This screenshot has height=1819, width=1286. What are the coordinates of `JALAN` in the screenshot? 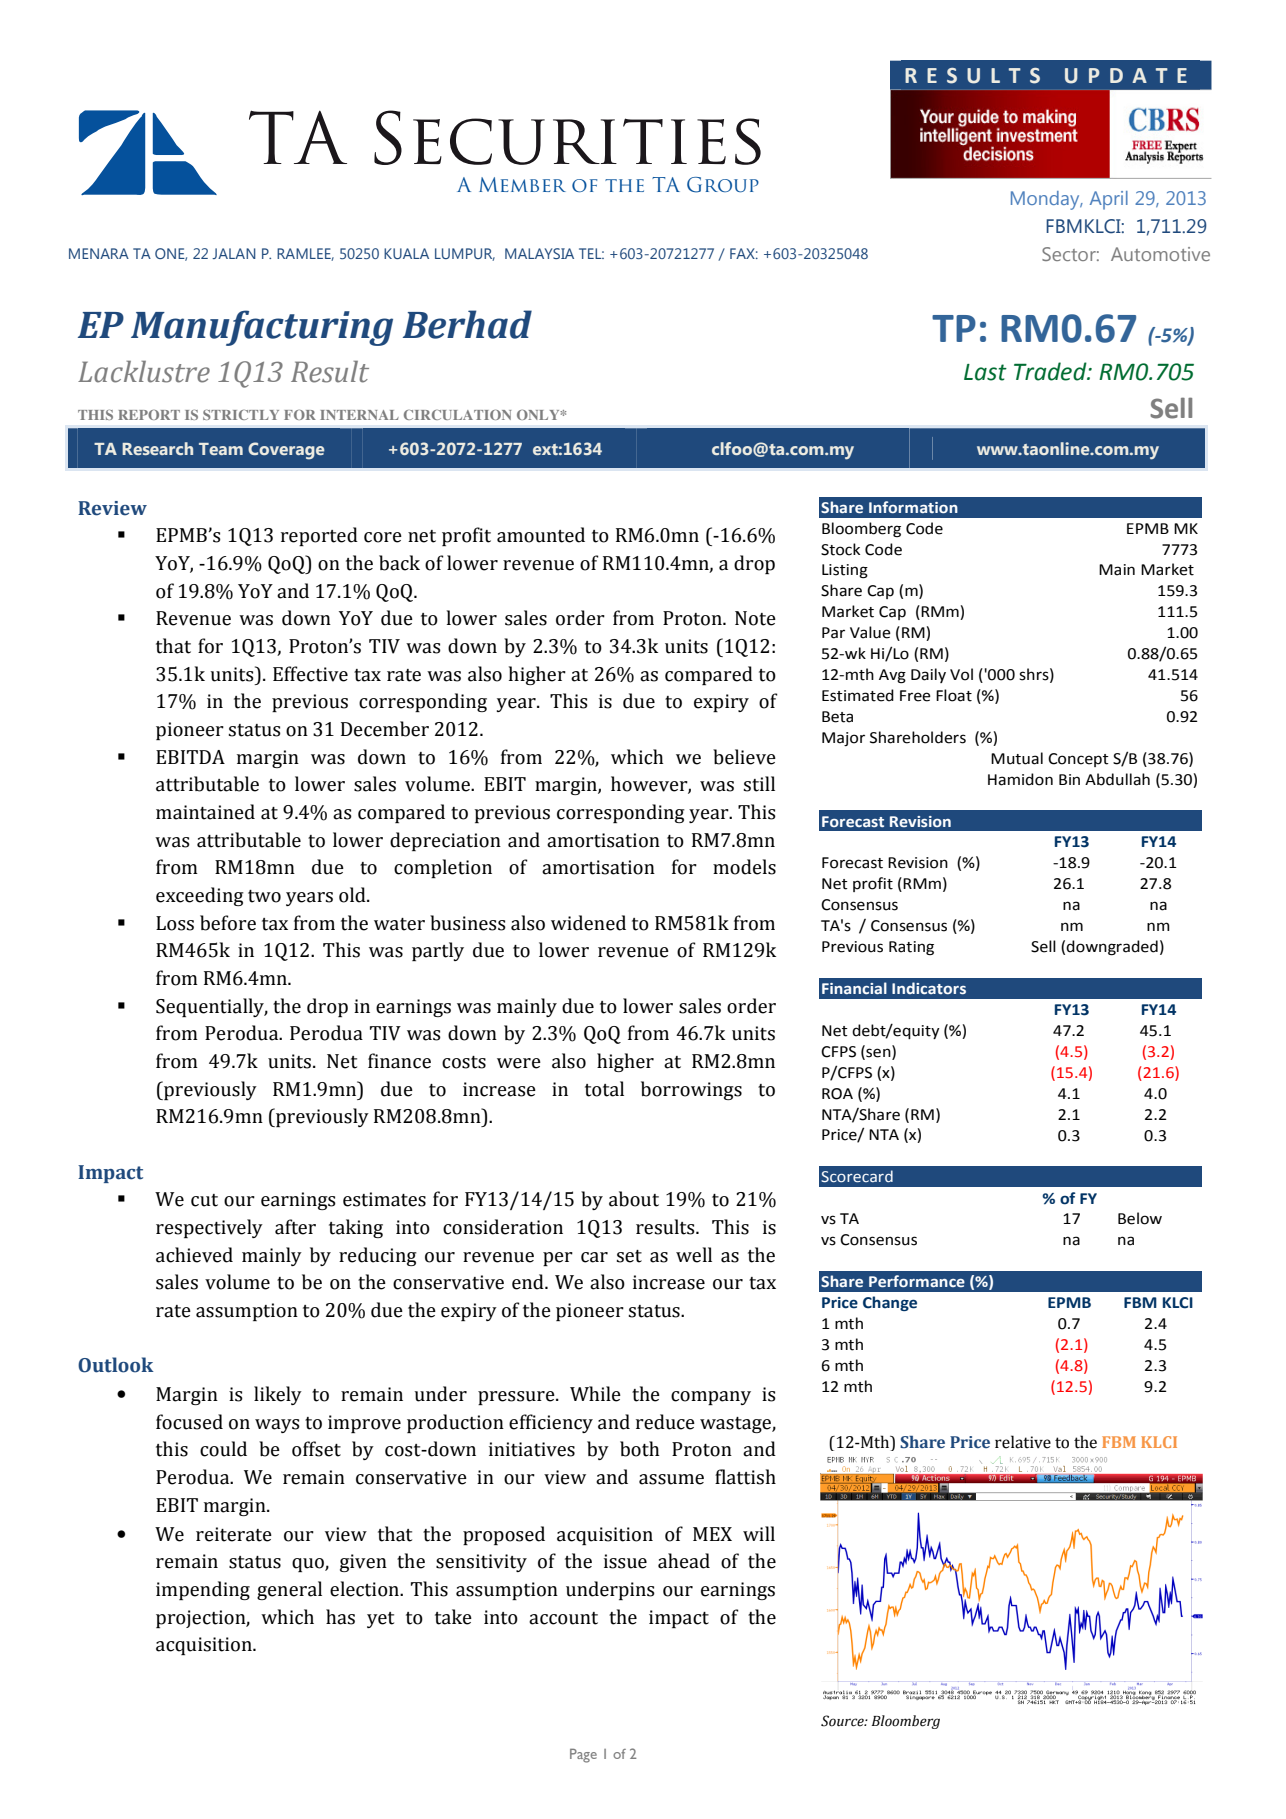 It's located at (234, 253).
